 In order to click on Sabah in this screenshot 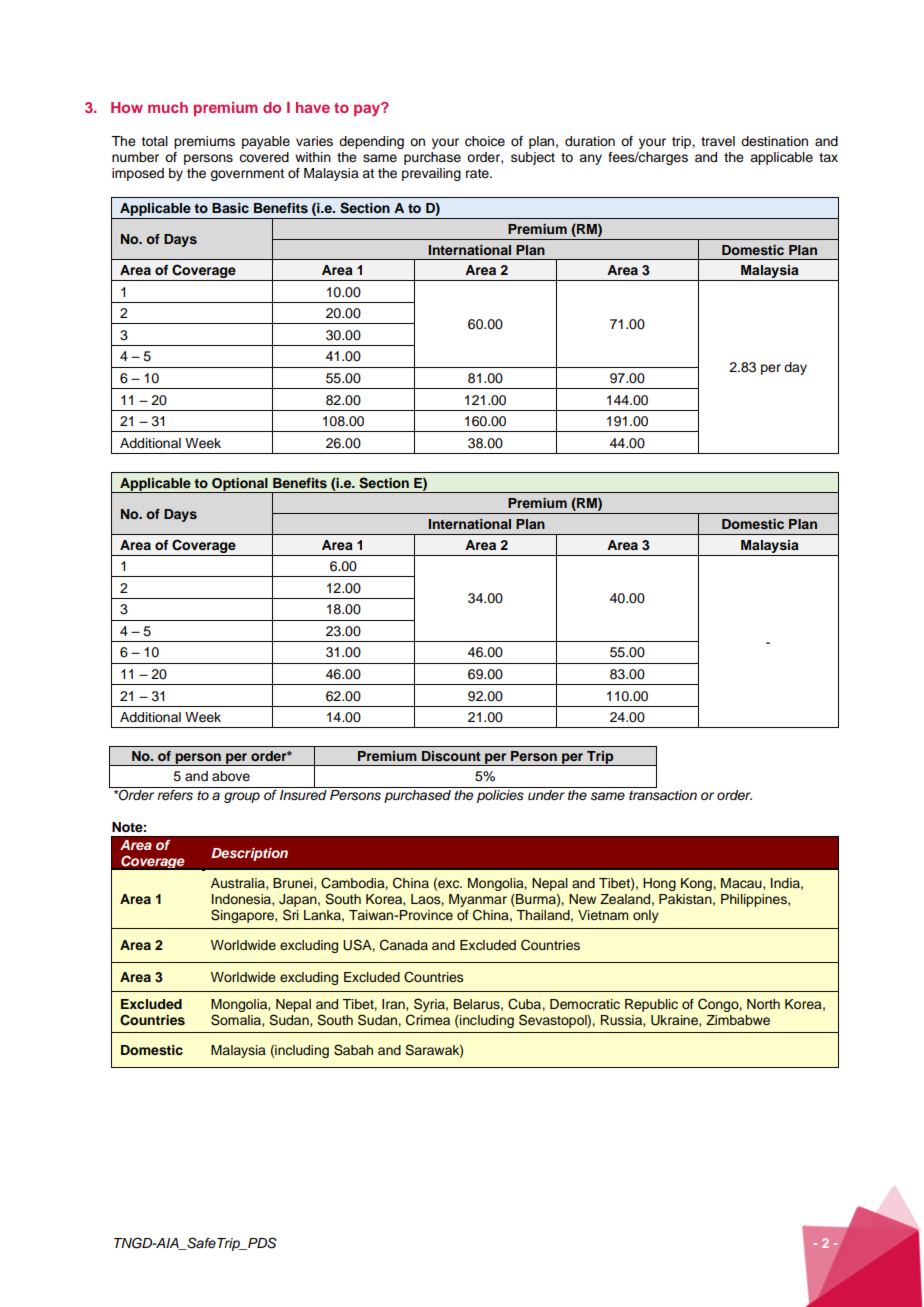, I will do `click(353, 1050)`.
